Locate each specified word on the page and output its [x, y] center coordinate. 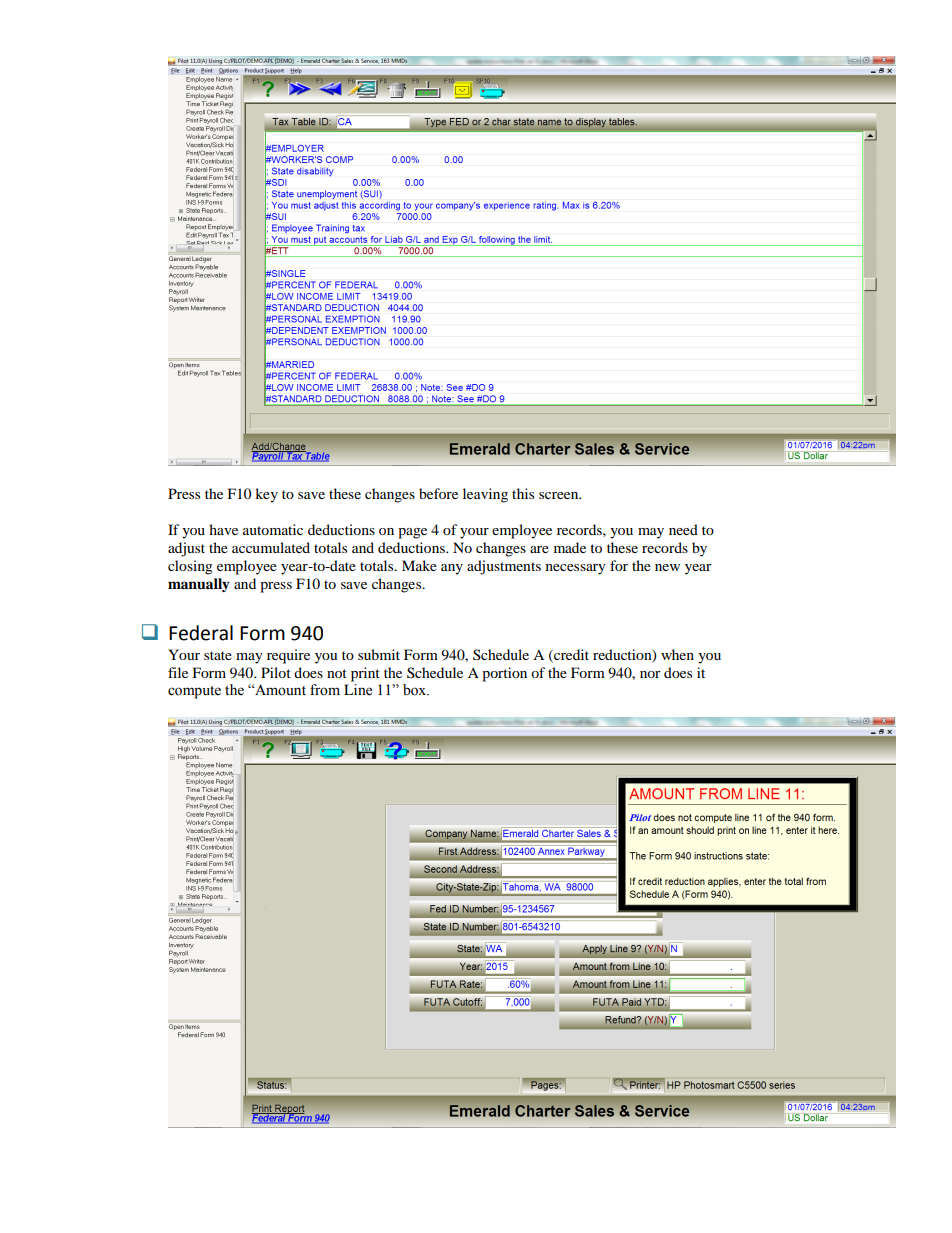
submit [379, 654]
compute [194, 692]
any [452, 569]
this [523, 493]
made [570, 547]
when [677, 654]
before [438, 493]
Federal [201, 633]
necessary [576, 569]
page [412, 533]
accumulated [271, 547]
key [266, 495]
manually [199, 585]
